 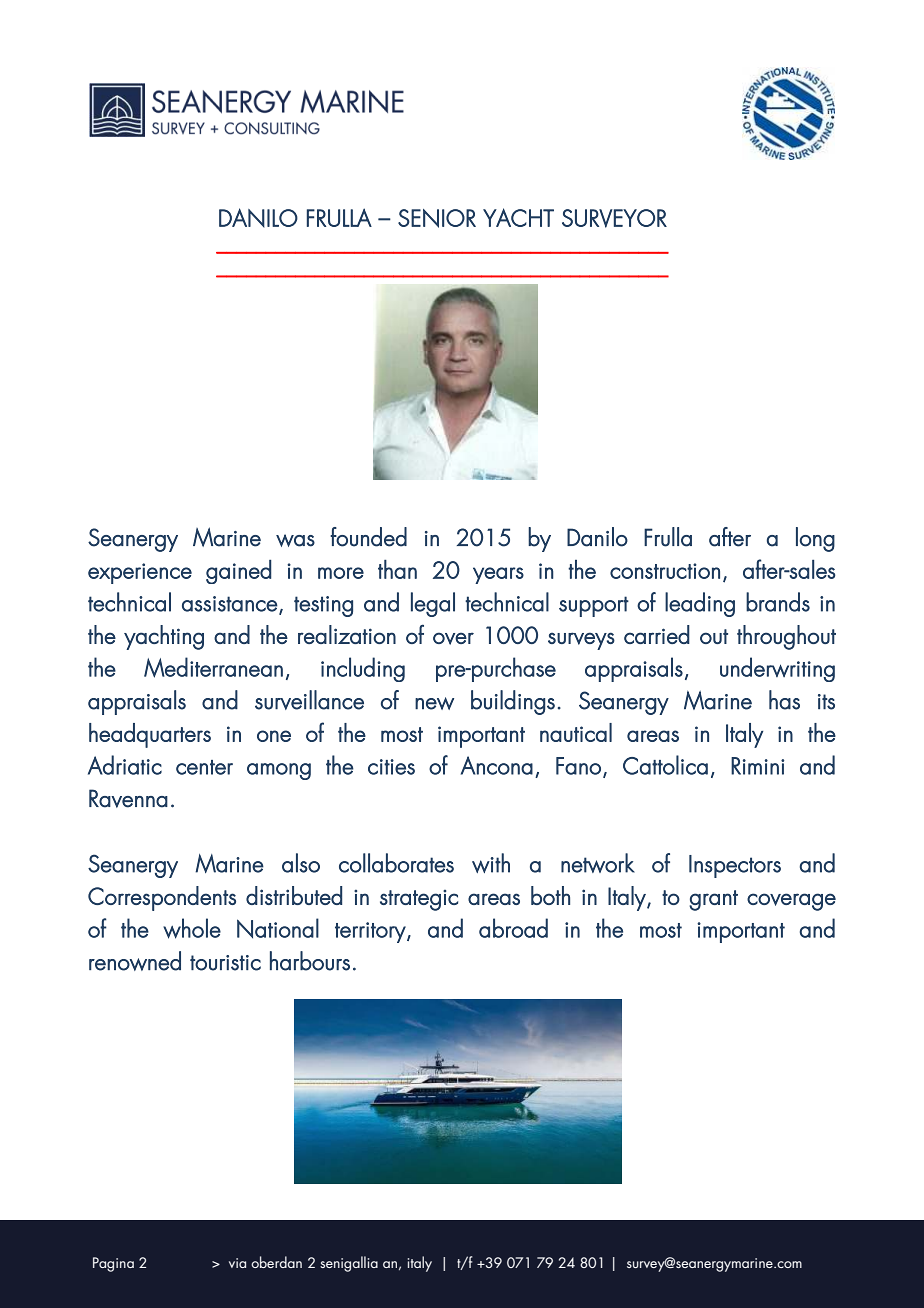 I want to click on Ancona, so click(x=497, y=765).
